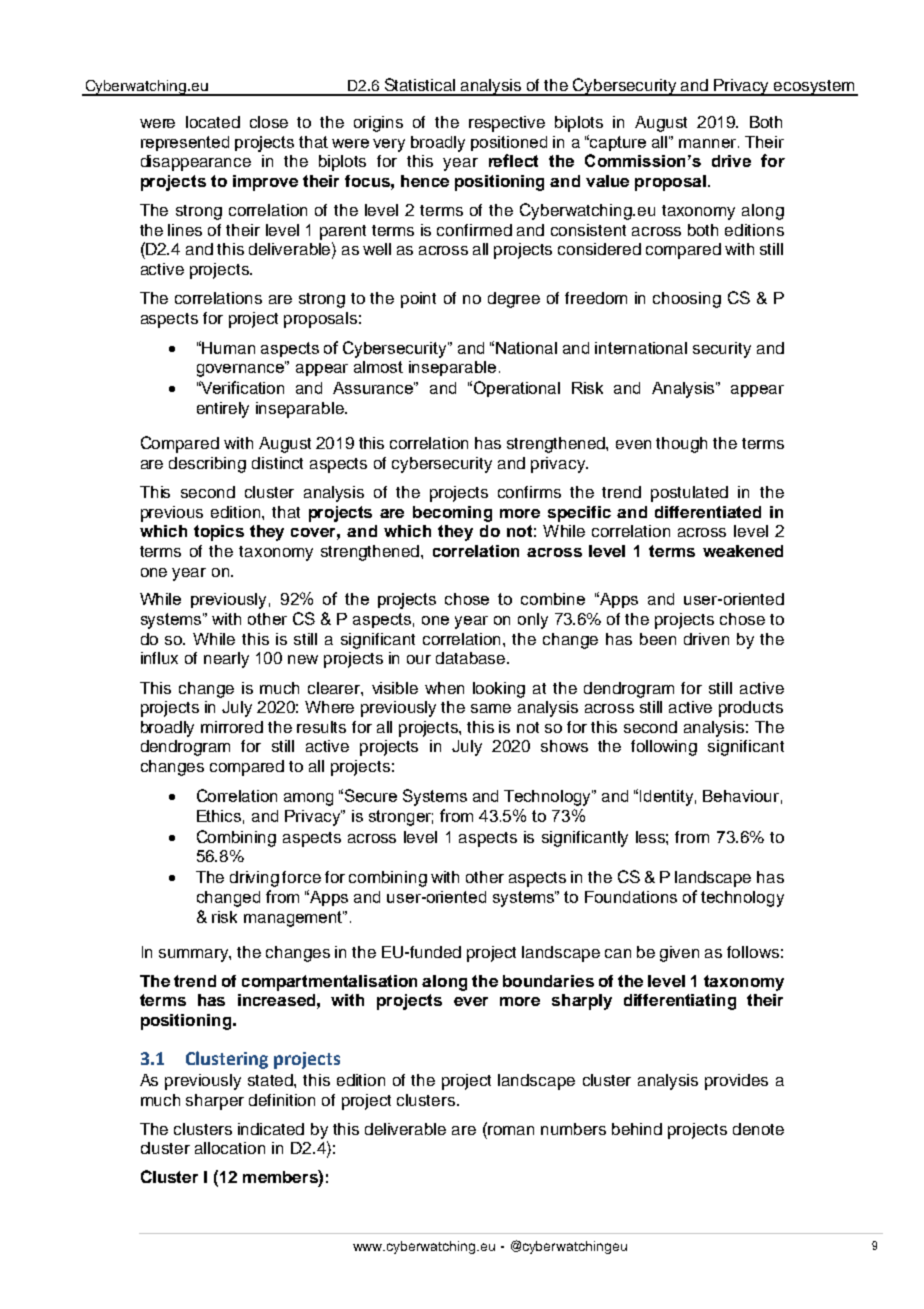 Image resolution: width=924 pixels, height=1309 pixels. Describe the element at coordinates (507, 124) in the document. I see `respective` at that location.
